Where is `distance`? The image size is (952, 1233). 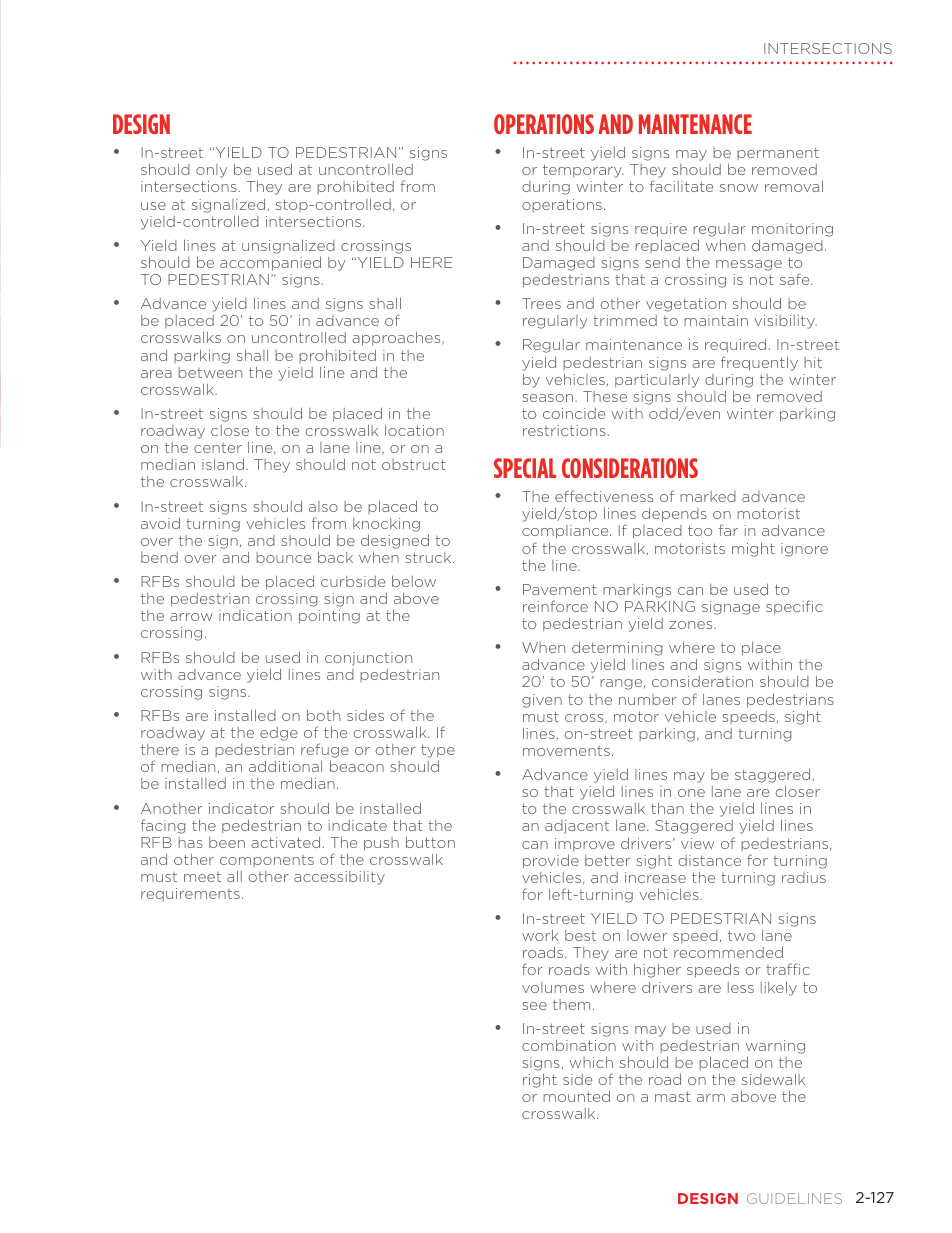 distance is located at coordinates (710, 860).
